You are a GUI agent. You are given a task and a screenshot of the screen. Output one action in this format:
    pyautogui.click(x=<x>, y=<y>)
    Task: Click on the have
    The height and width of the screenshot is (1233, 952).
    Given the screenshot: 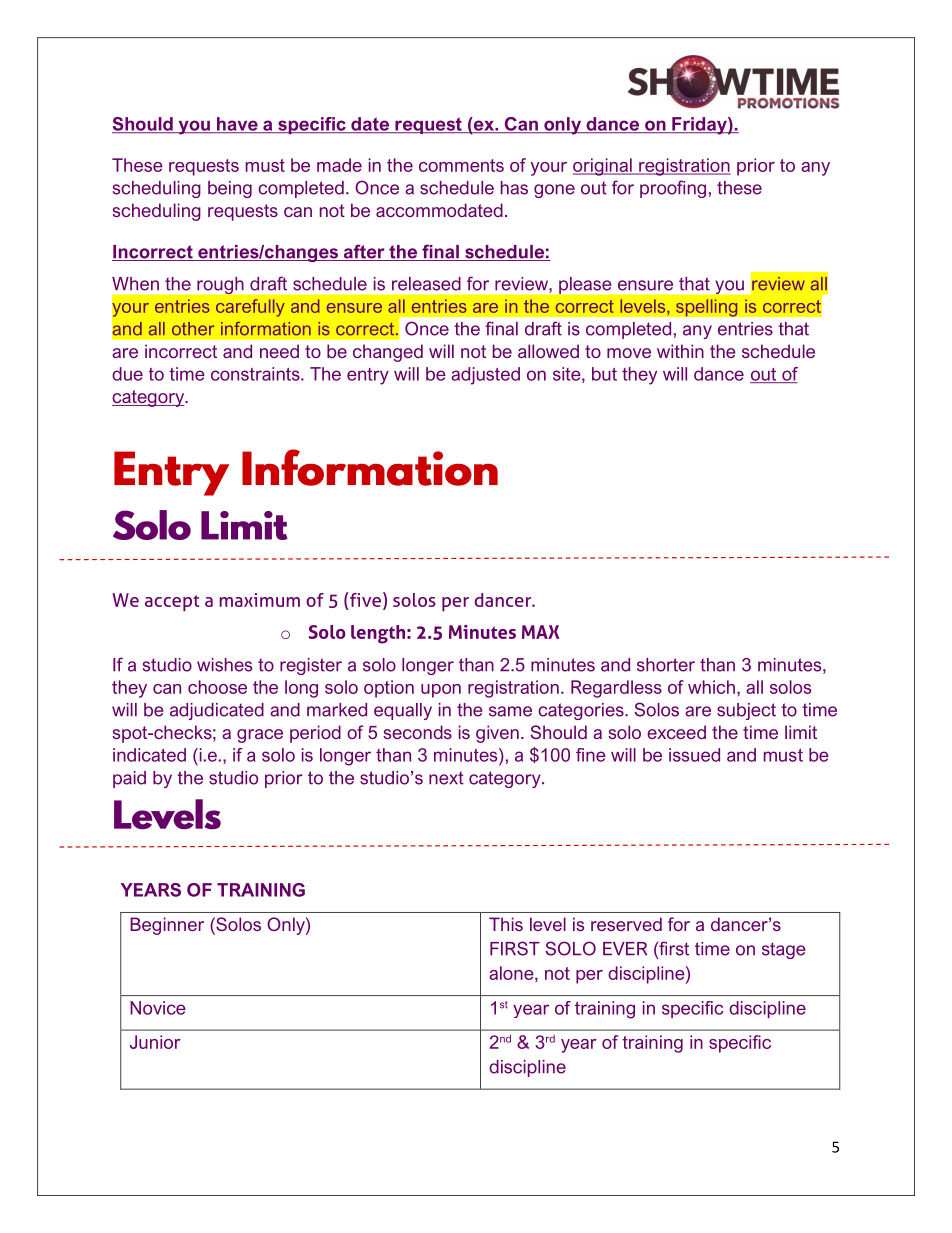 What is the action you would take?
    pyautogui.click(x=237, y=125)
